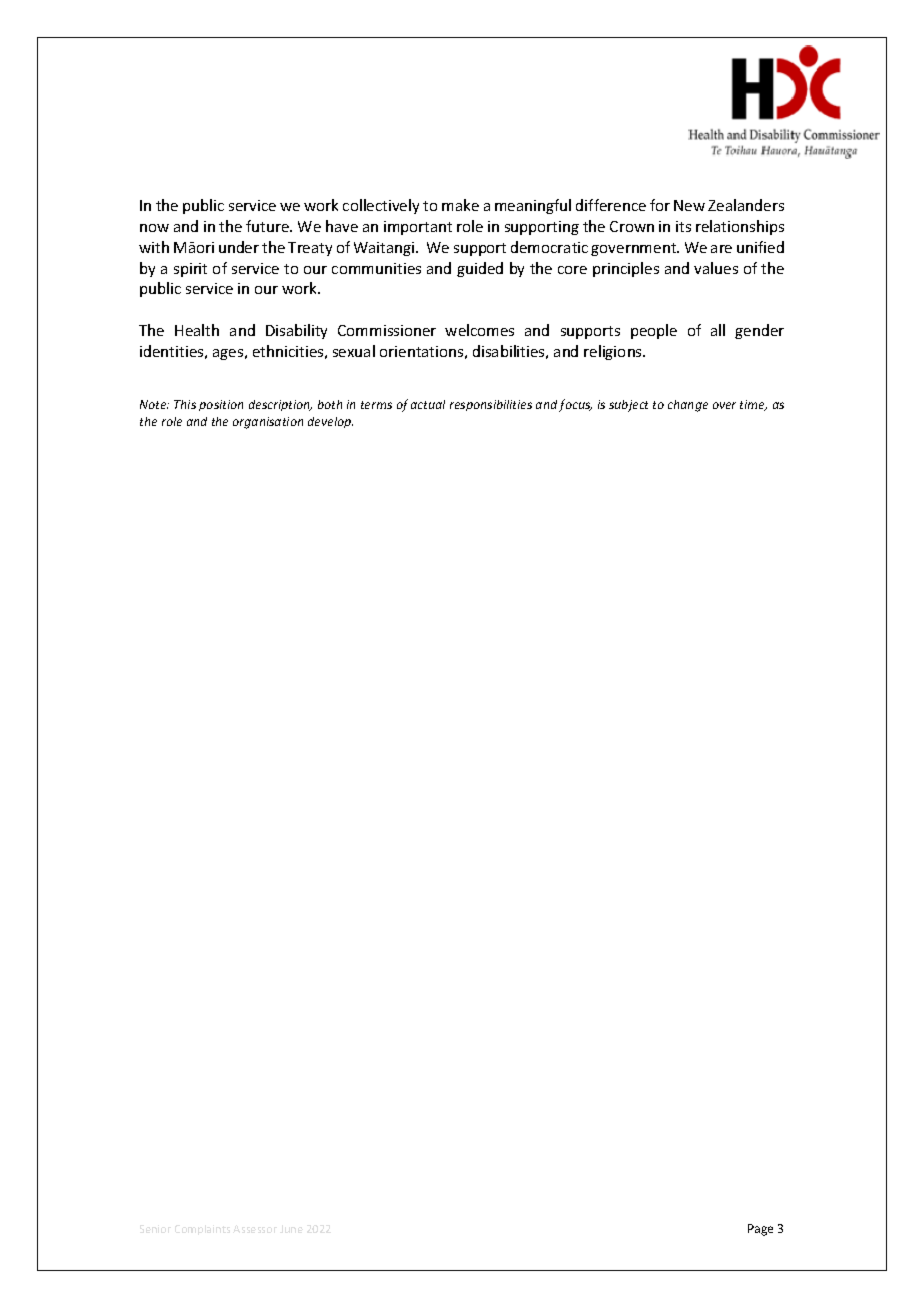 This screenshot has width=924, height=1308. Describe the element at coordinates (269, 226) in the screenshot. I see `future` at that location.
